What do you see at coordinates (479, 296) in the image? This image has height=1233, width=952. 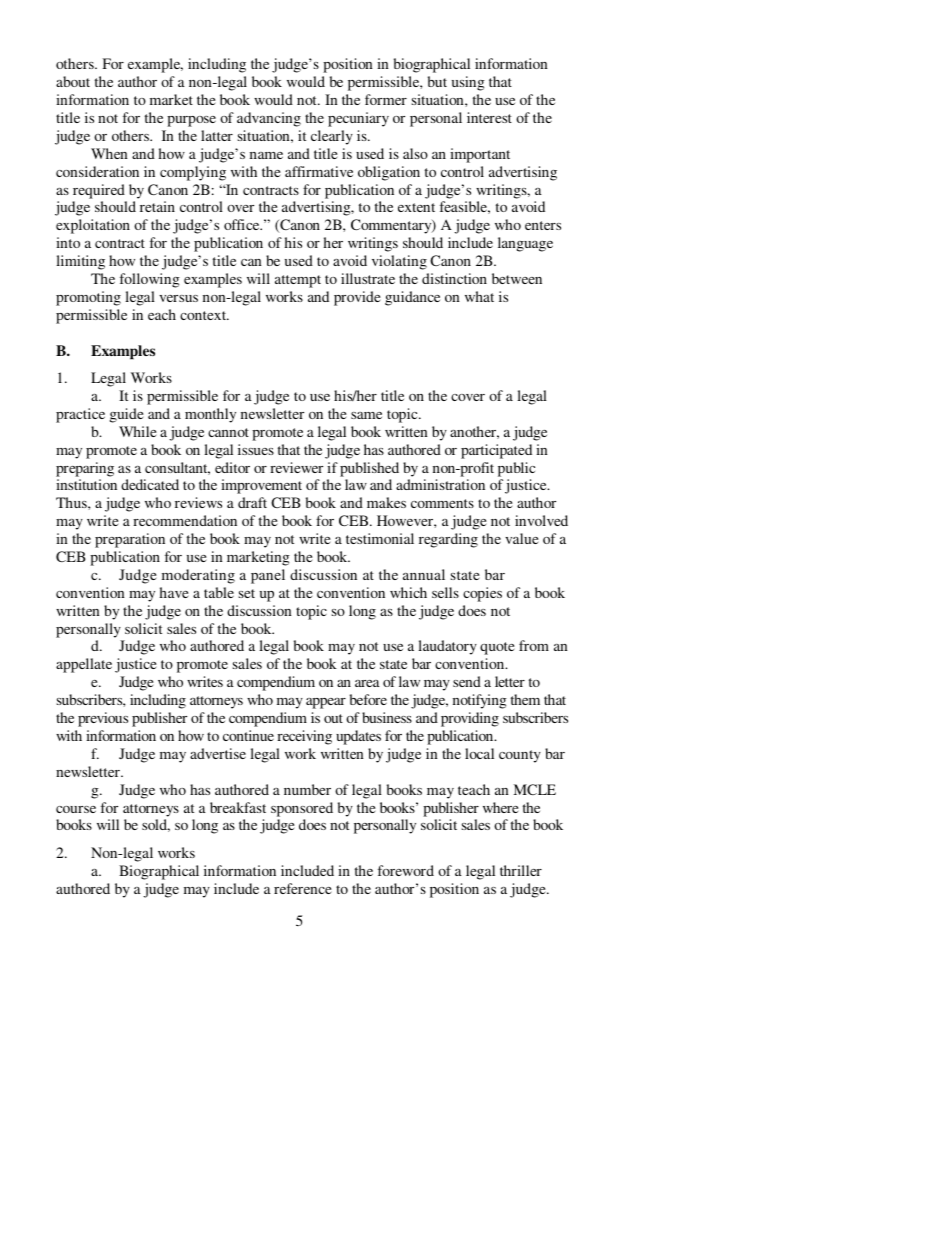 I see `what` at bounding box center [479, 296].
